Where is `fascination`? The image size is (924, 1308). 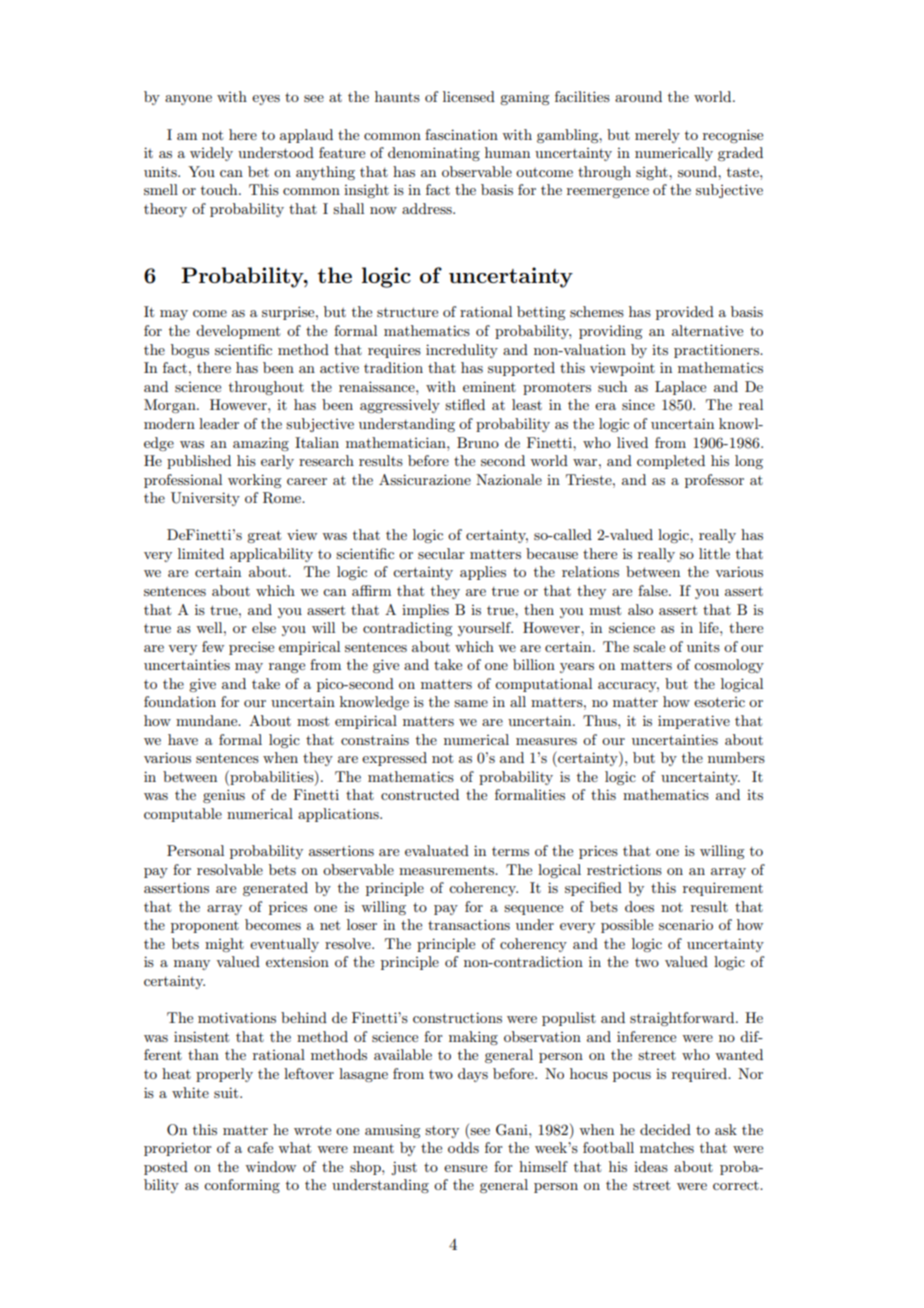
fascination is located at coordinates (461, 134).
